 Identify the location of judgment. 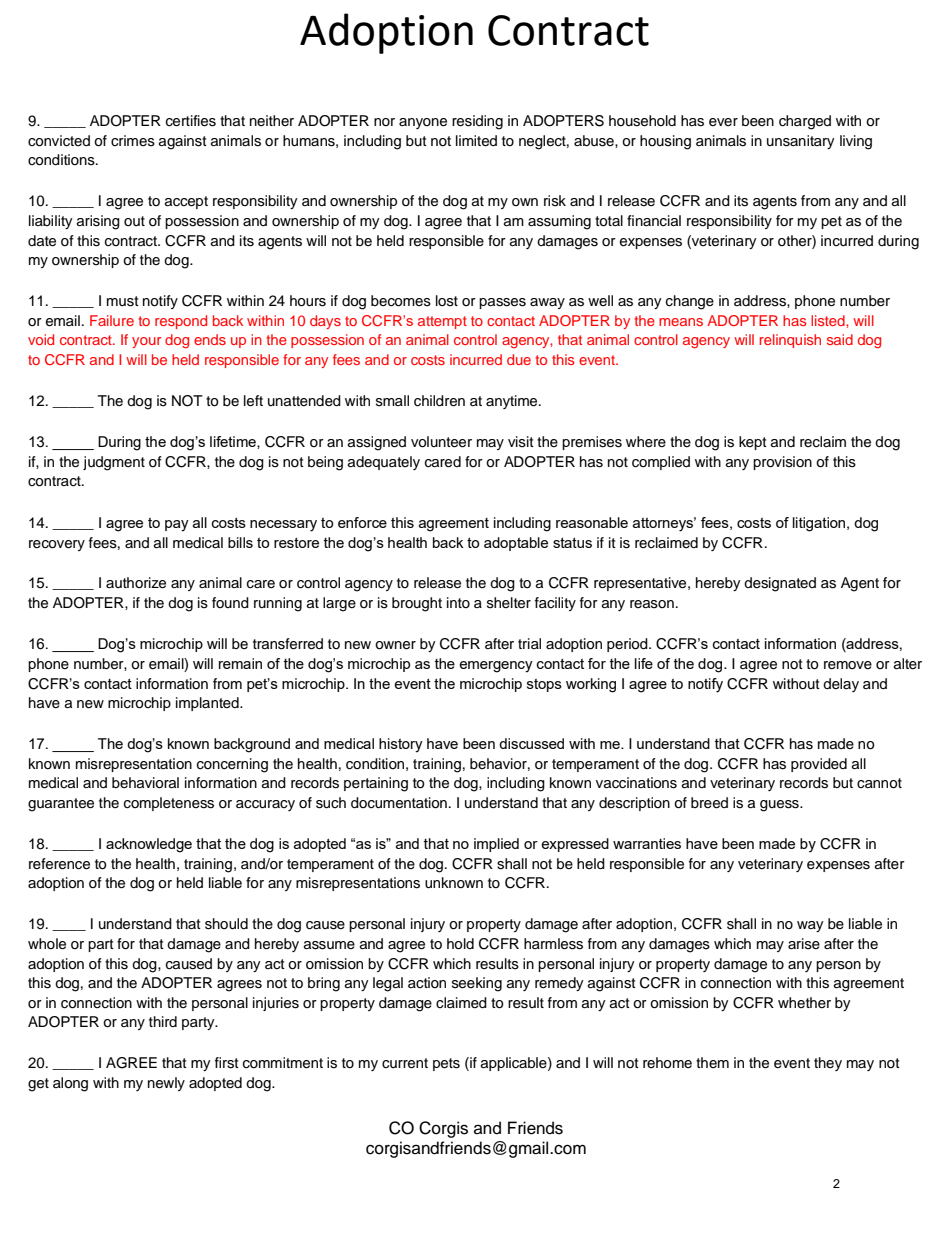
(114, 463).
